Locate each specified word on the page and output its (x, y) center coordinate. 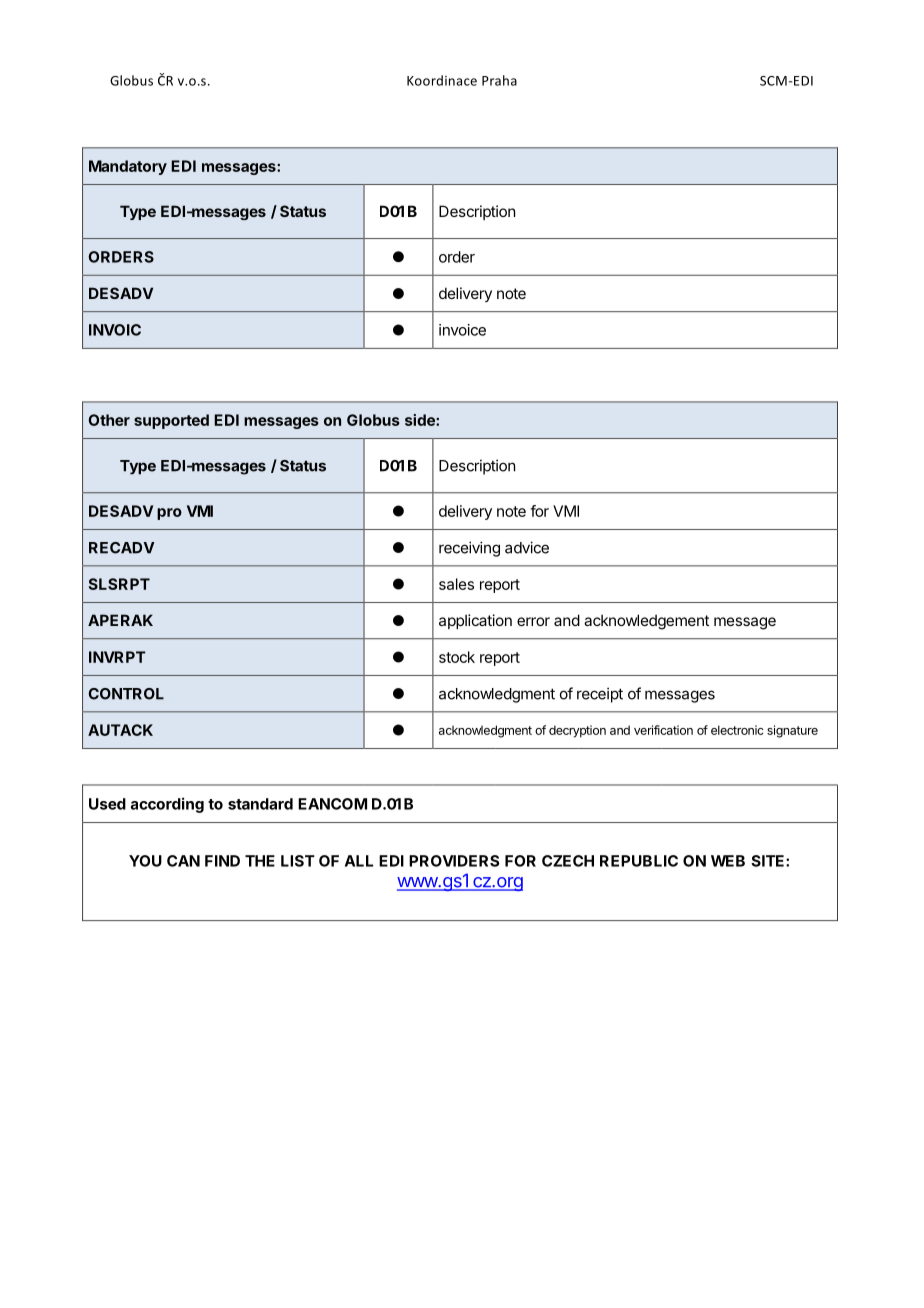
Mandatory (128, 167)
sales (456, 584)
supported (171, 421)
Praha (499, 80)
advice (527, 547)
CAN (183, 861)
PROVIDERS (454, 861)
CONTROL (126, 694)
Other (109, 420)
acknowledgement (646, 622)
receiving (469, 549)
